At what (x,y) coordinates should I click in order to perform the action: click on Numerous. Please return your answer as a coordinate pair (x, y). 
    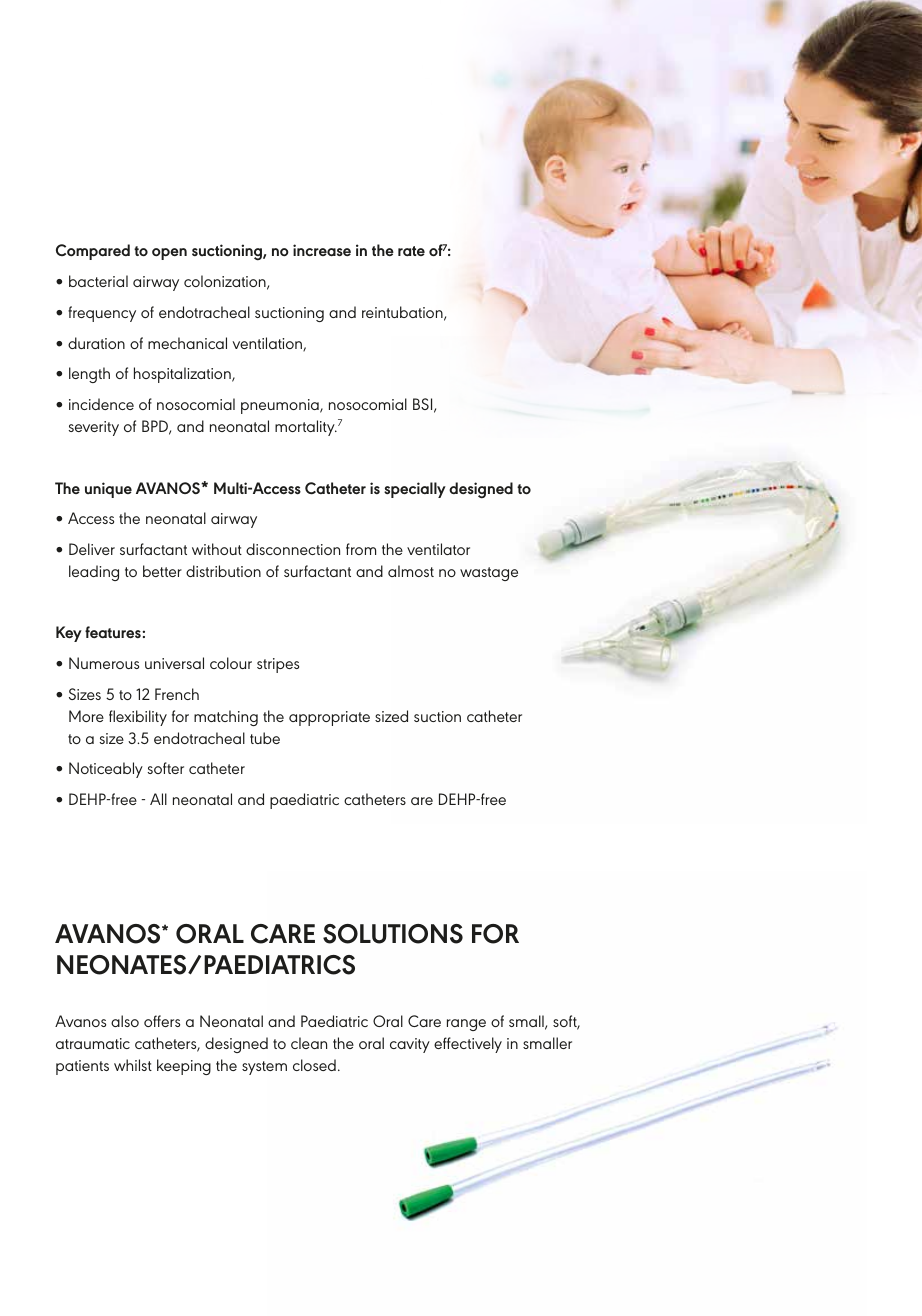
    Looking at the image, I should click on (104, 663).
